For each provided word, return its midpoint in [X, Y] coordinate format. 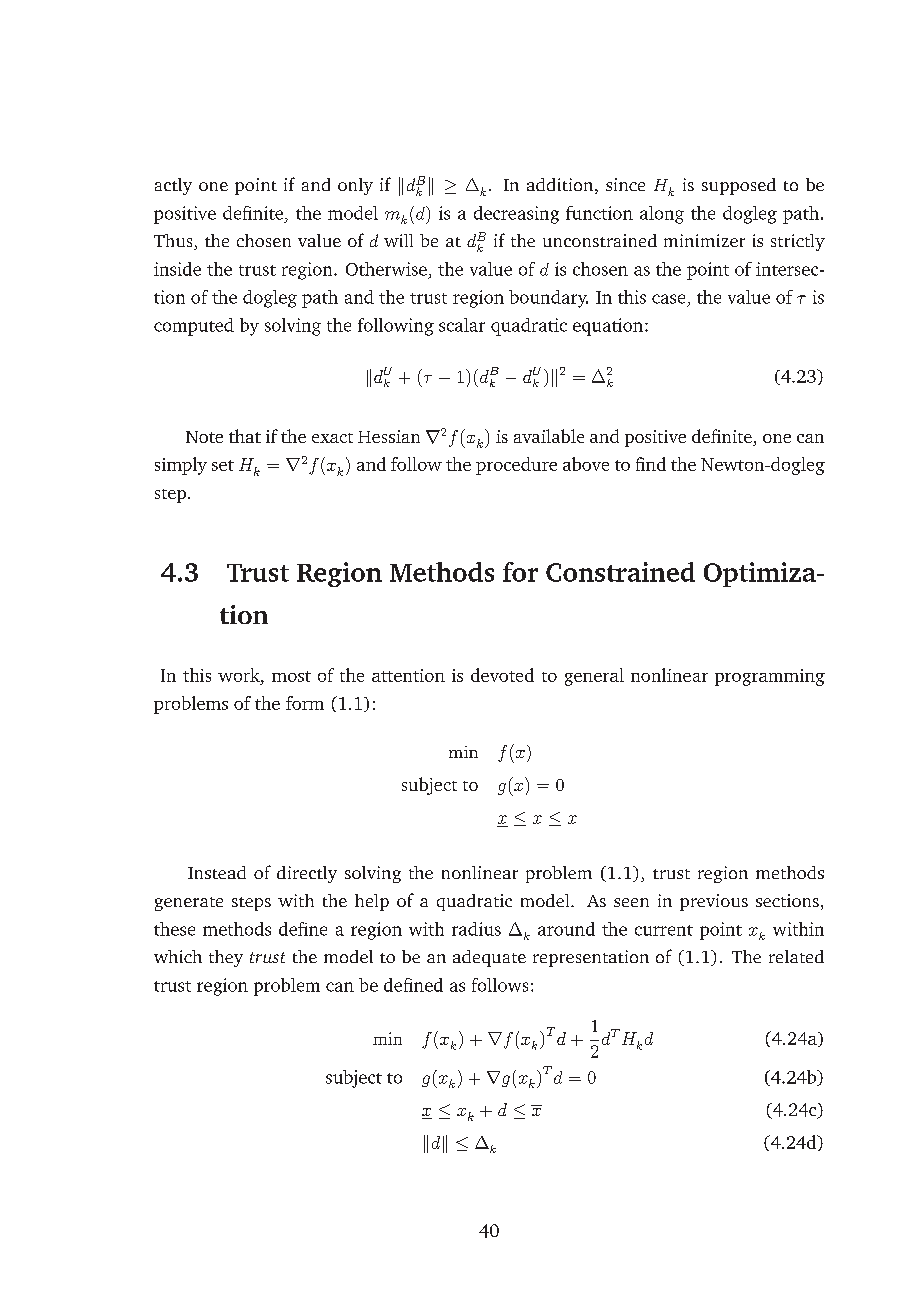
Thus [174, 242]
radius [476, 929]
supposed [739, 186]
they [226, 958]
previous [714, 902]
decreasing [516, 215]
